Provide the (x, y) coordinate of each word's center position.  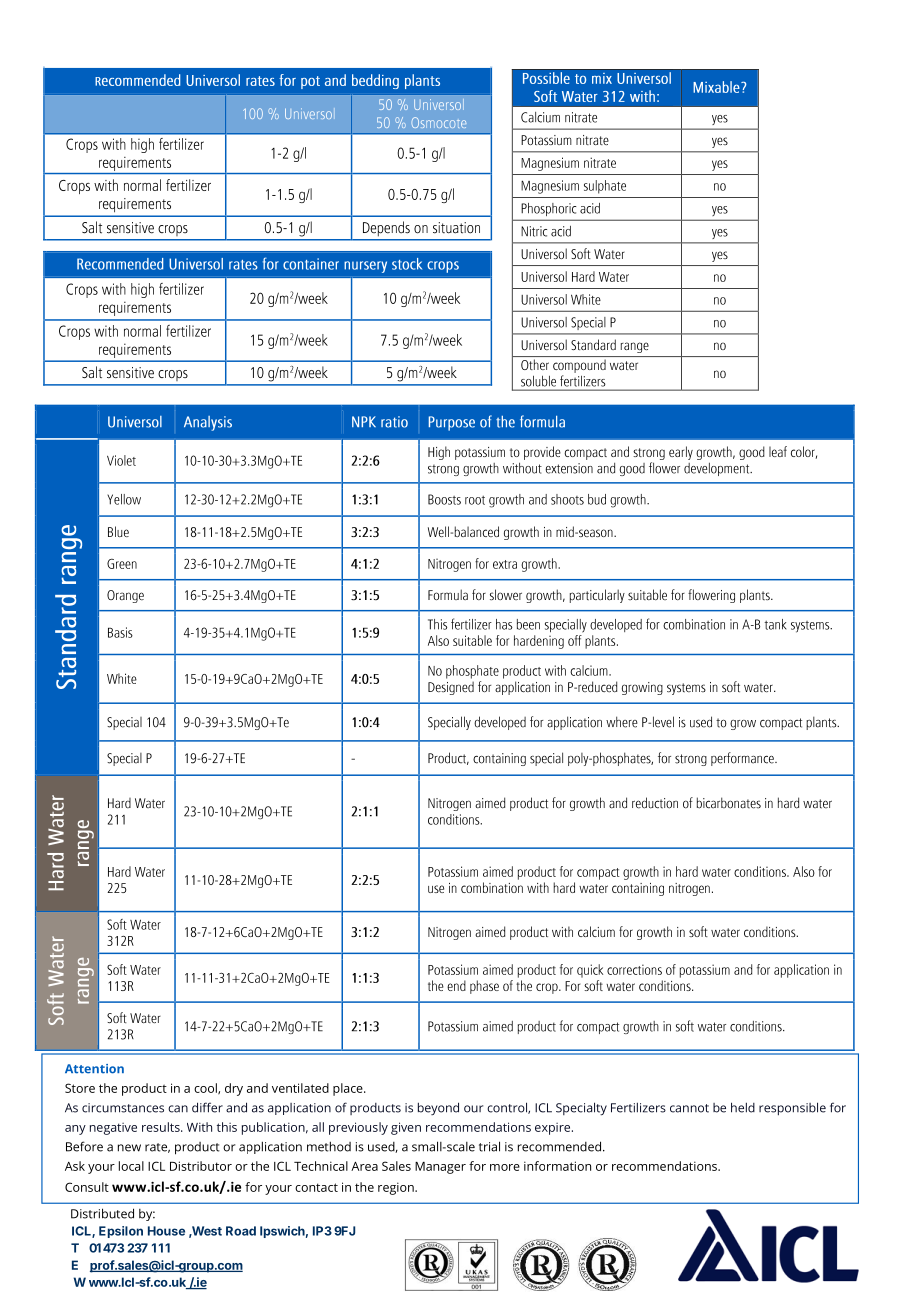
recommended (561, 1146)
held (743, 1107)
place (349, 1089)
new (129, 1148)
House (166, 1231)
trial (489, 1146)
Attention (94, 1069)
